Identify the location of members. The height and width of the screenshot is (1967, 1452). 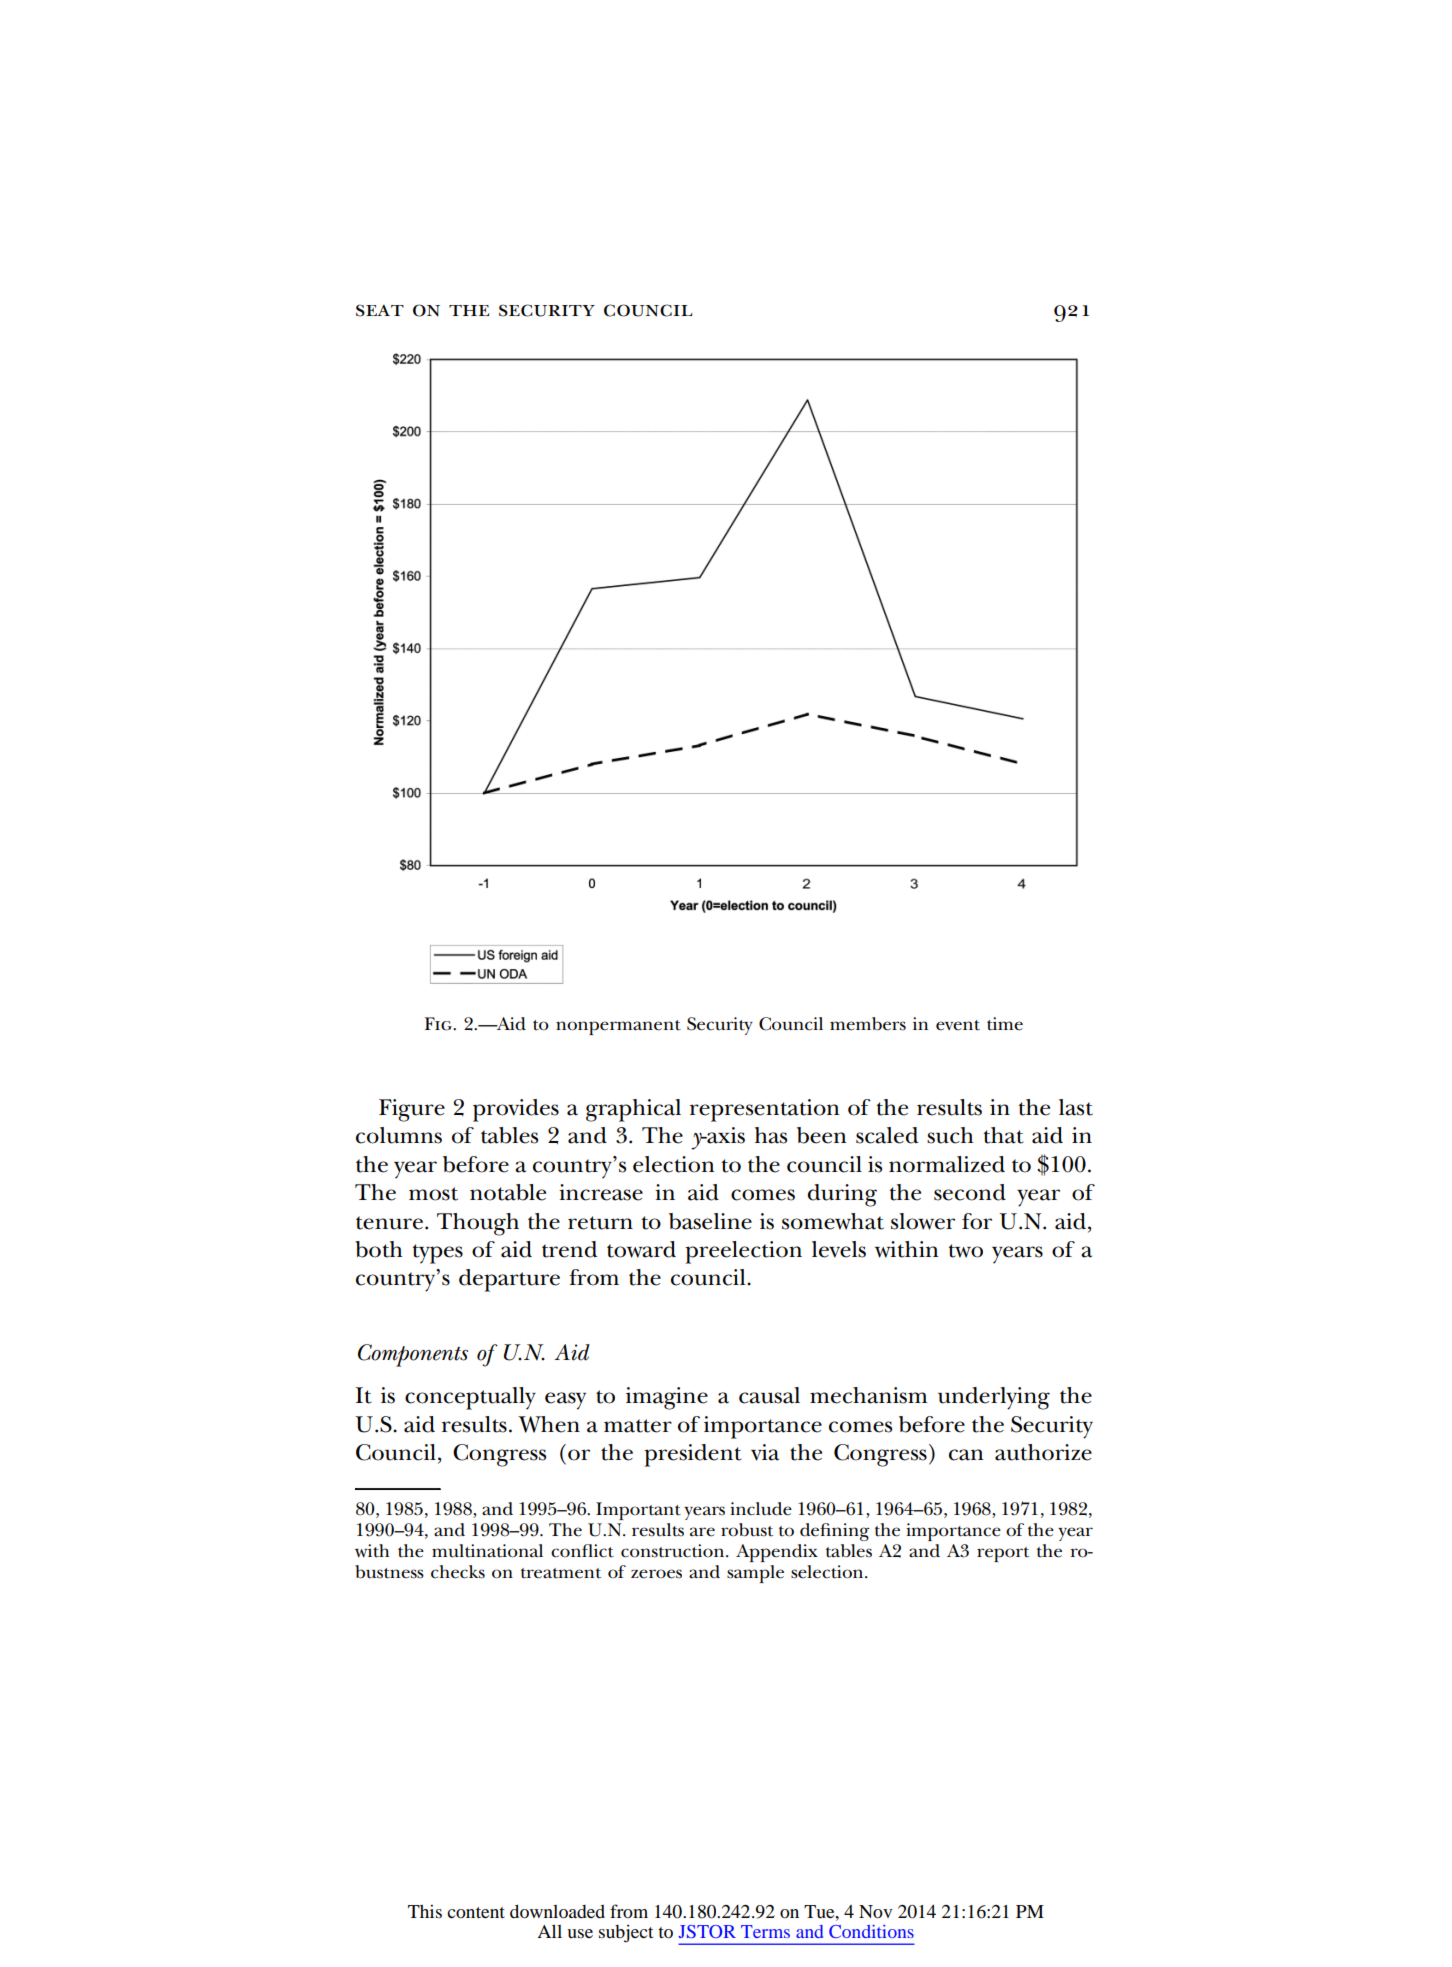
(868, 1024).
